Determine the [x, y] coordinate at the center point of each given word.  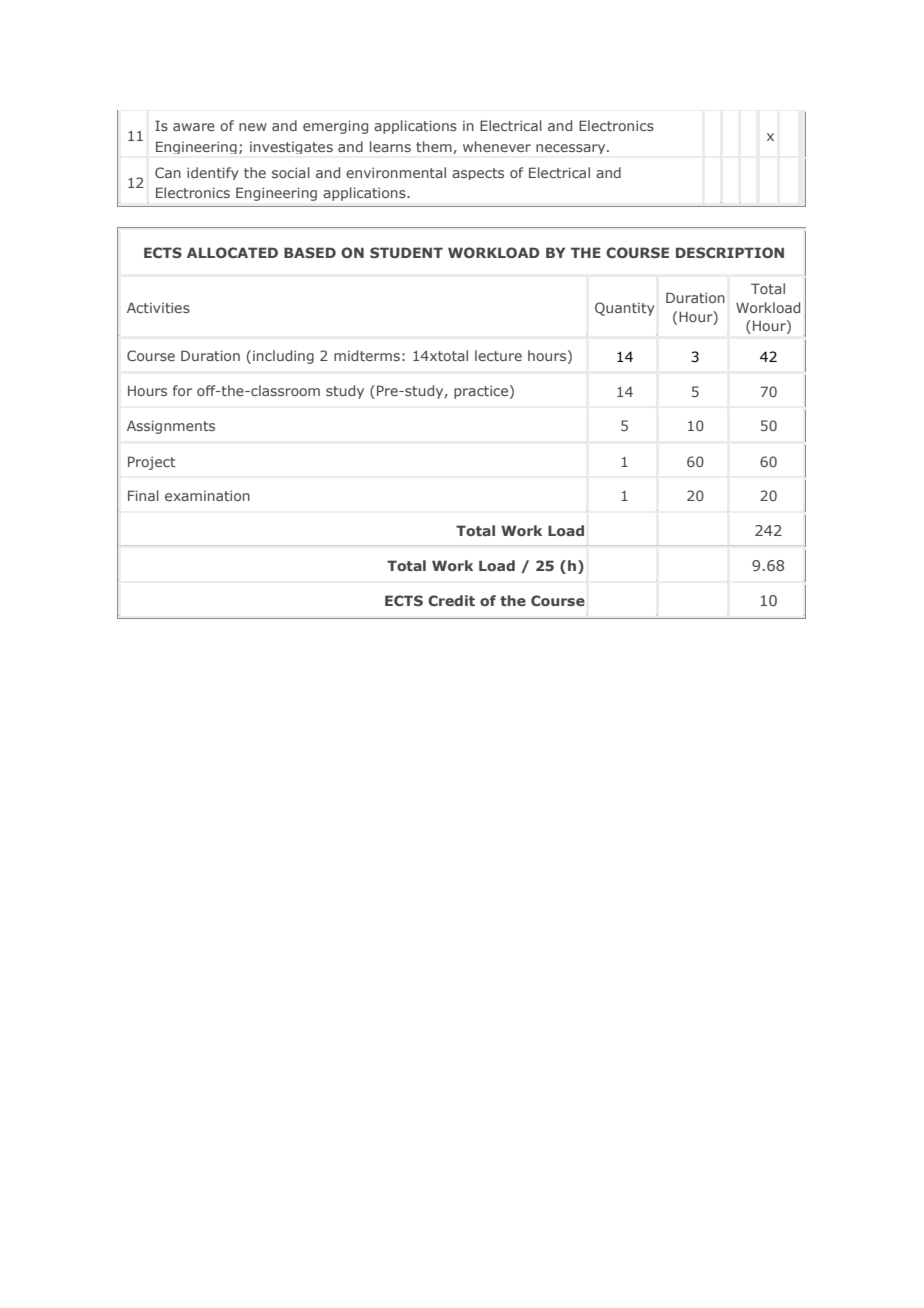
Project [152, 463]
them [434, 146]
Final [143, 495]
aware [194, 127]
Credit [451, 600]
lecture [498, 355]
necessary [572, 149]
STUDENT [406, 252]
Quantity [625, 309]
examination [207, 496]
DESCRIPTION [730, 252]
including [283, 357]
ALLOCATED [232, 252]
